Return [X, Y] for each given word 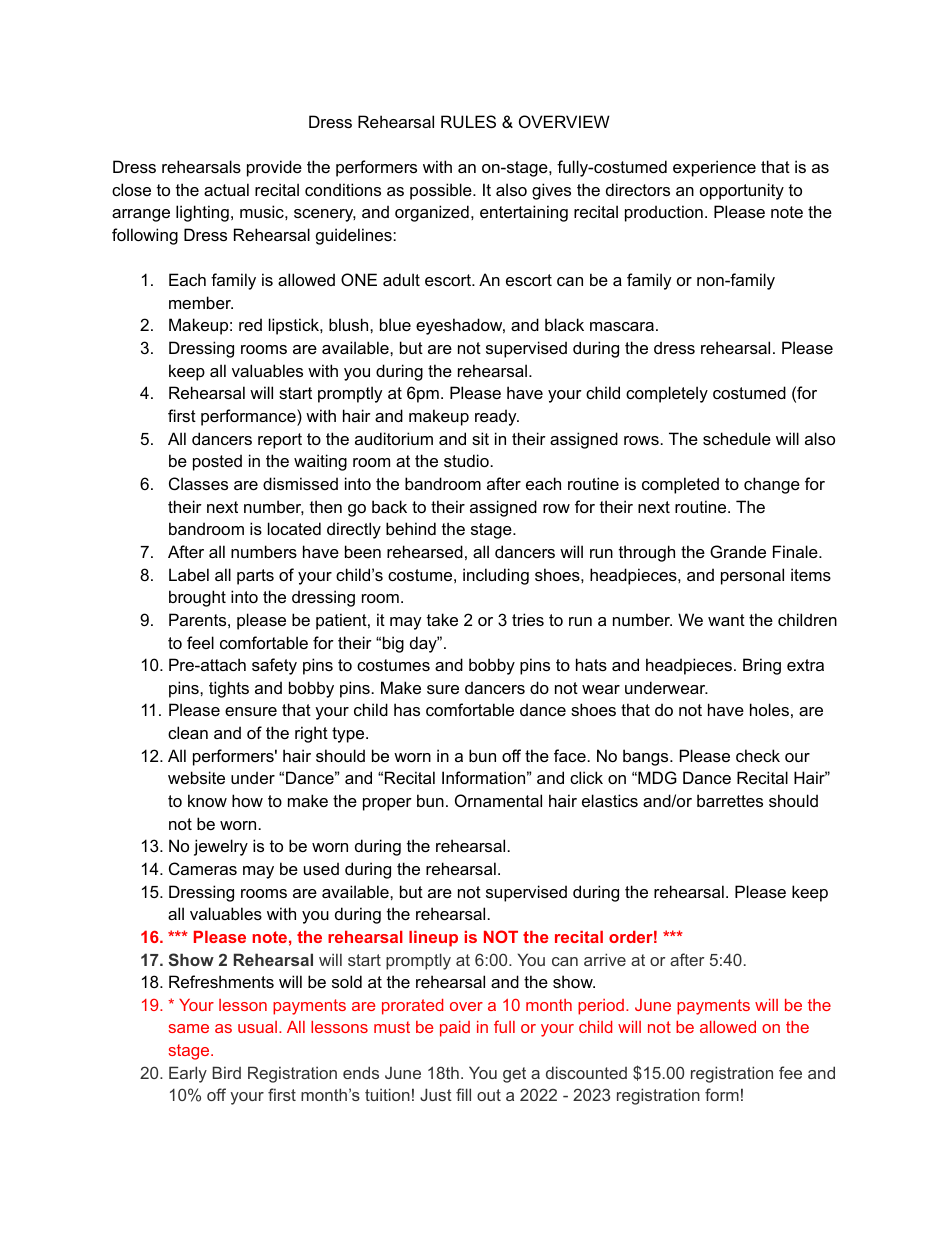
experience [714, 168]
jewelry [221, 847]
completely [667, 394]
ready [497, 417]
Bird [227, 1072]
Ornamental [498, 800]
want [726, 620]
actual [226, 189]
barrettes [730, 800]
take [442, 619]
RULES [468, 121]
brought [197, 598]
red [250, 324]
